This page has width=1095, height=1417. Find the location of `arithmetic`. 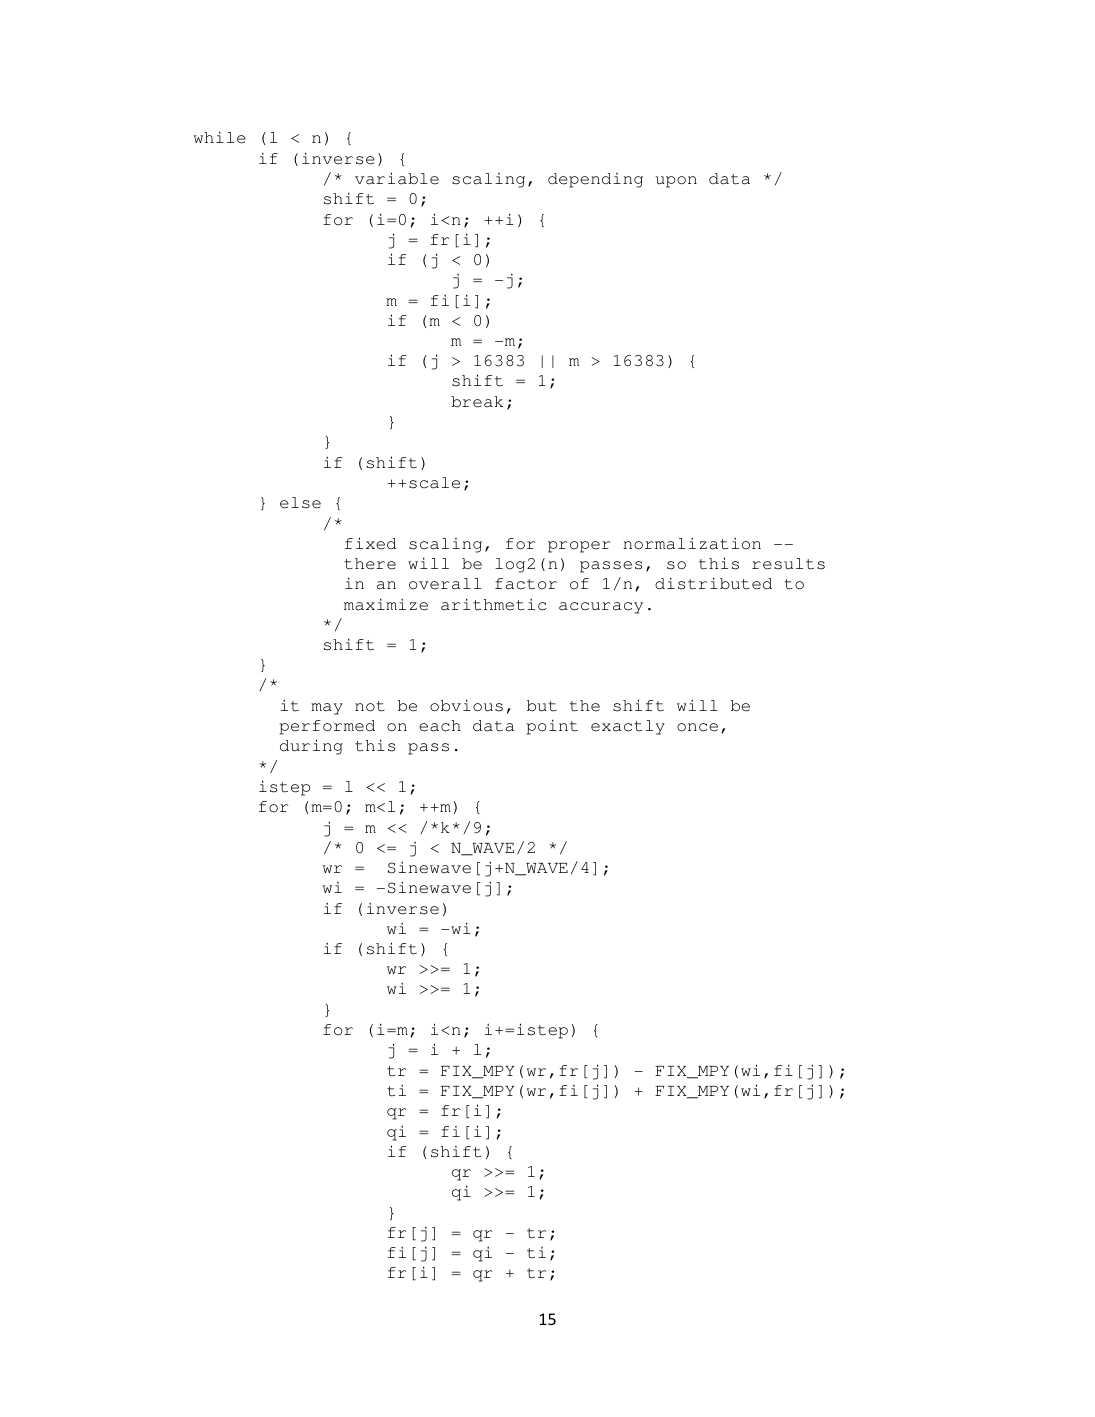

arithmetic is located at coordinates (494, 604).
